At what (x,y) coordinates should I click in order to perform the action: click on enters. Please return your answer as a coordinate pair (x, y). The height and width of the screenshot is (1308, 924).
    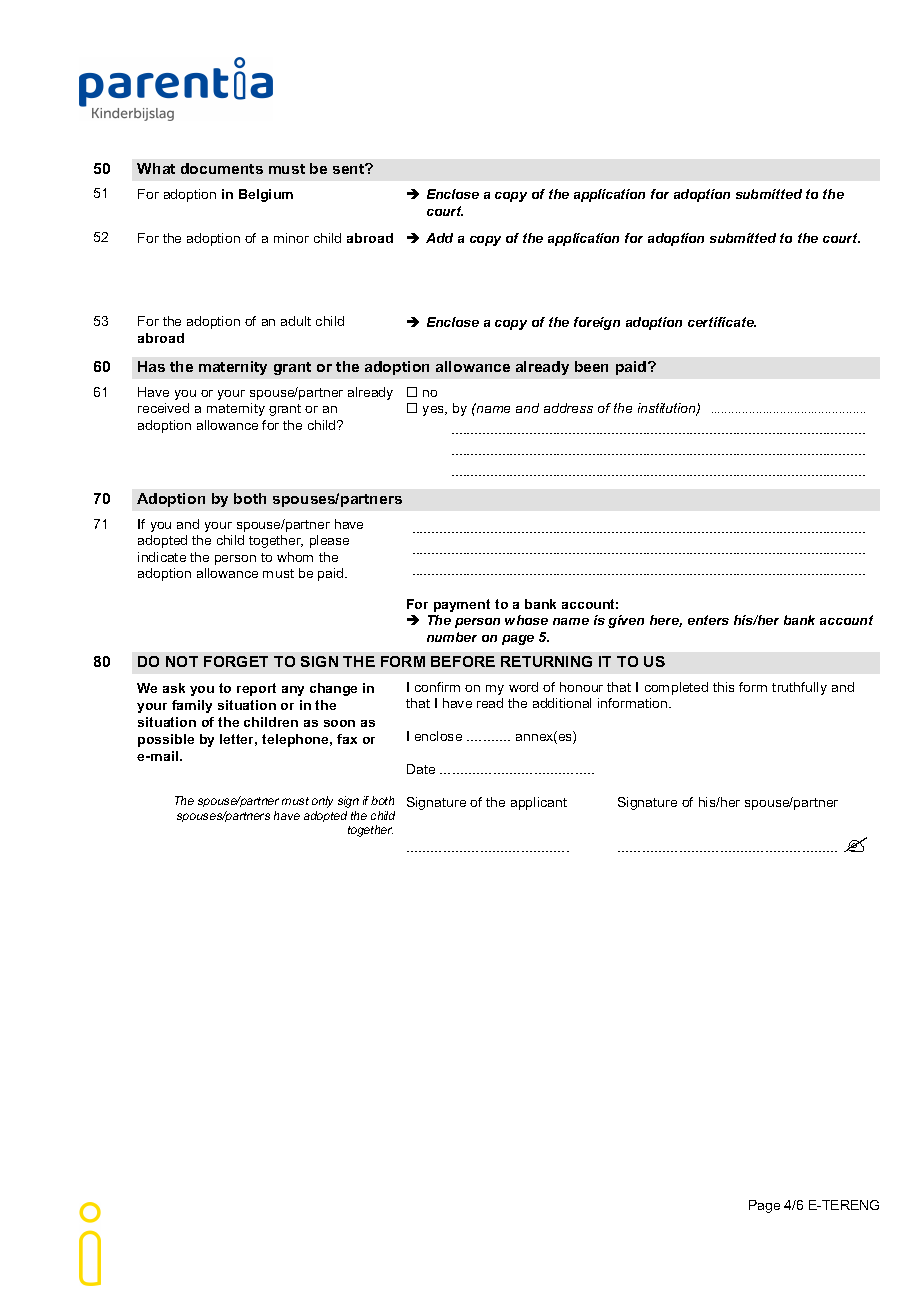
    Looking at the image, I should click on (708, 620).
